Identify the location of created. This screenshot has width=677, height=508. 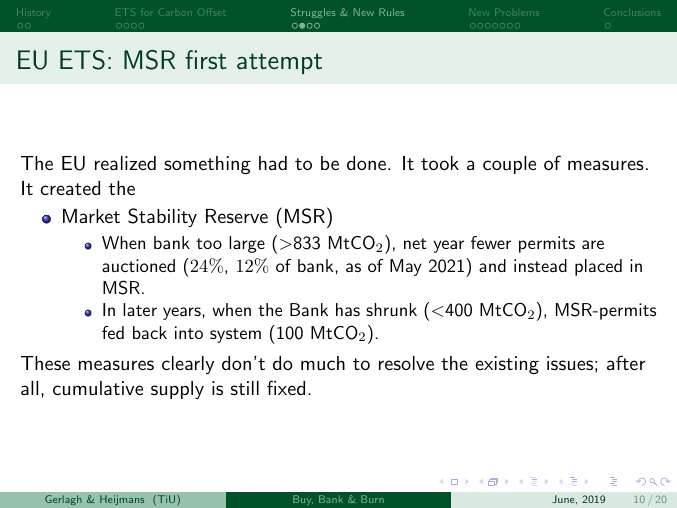
(70, 188).
